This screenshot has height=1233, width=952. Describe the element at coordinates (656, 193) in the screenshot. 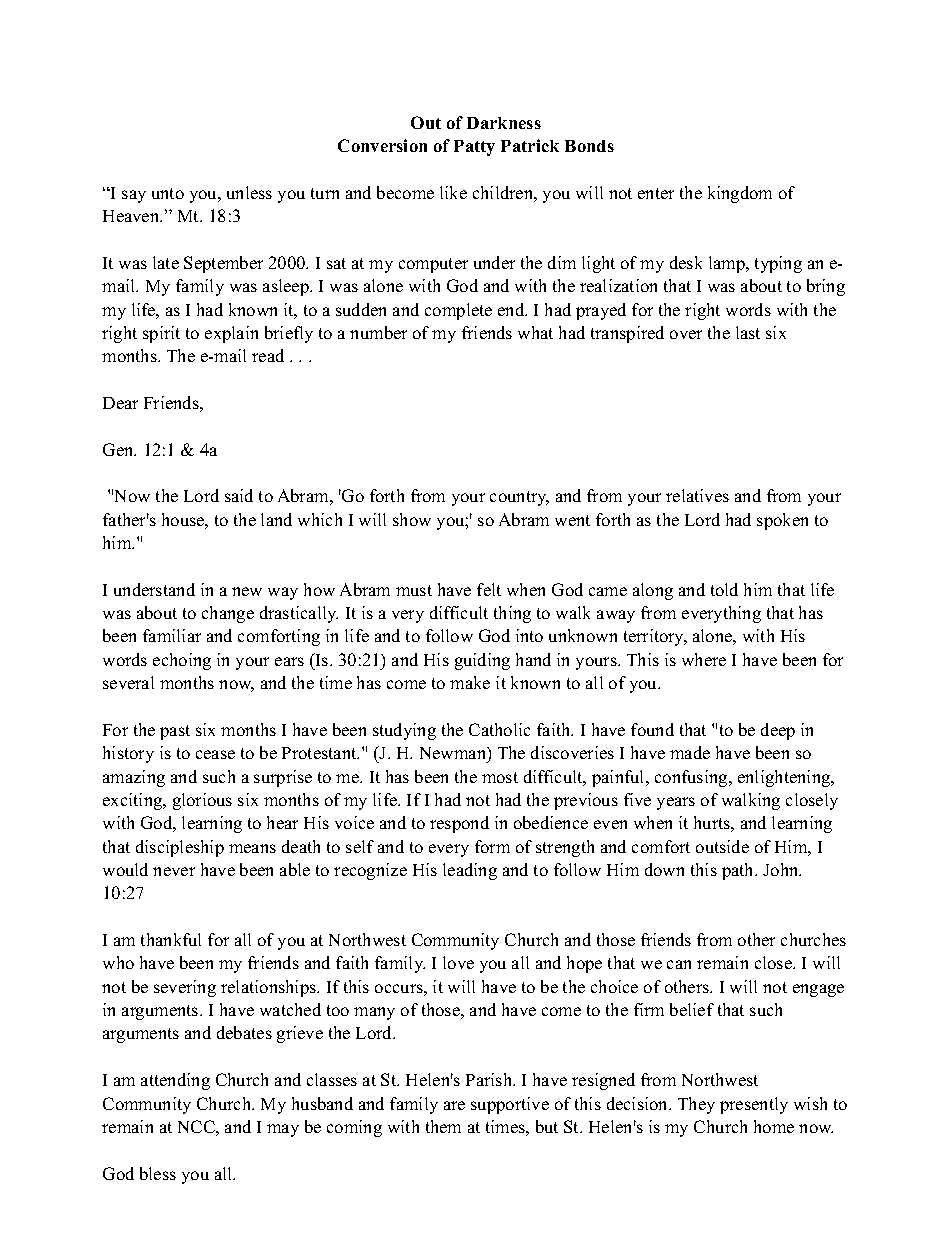

I see `enter` at that location.
